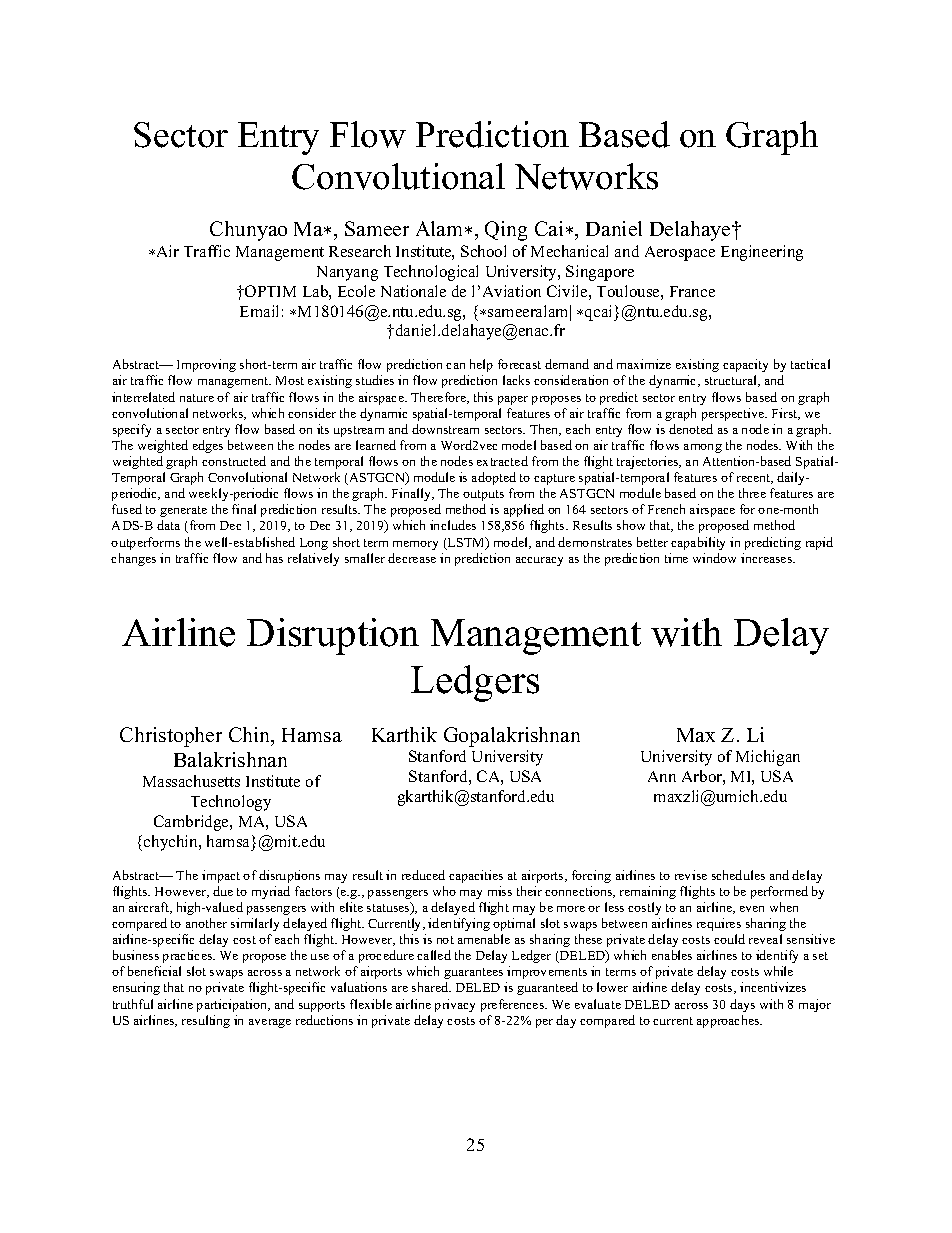 This page has height=1233, width=952. What do you see at coordinates (360, 251) in the page?
I see `Research` at bounding box center [360, 251].
